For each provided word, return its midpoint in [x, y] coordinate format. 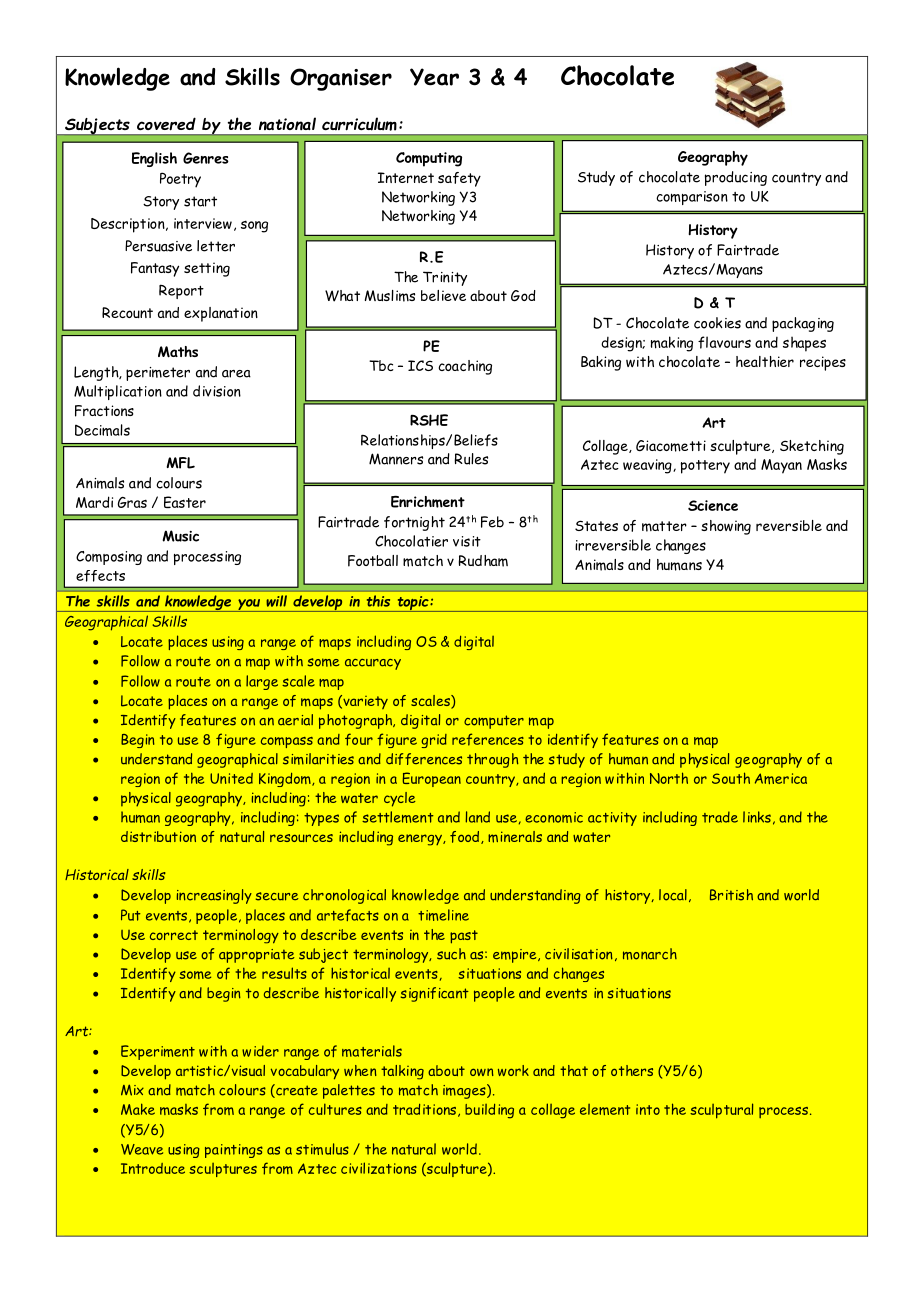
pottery [705, 467]
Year [434, 77]
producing [736, 178]
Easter [185, 502]
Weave [142, 1149]
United [231, 778]
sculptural [721, 1111]
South [731, 778]
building [489, 1111]
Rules [471, 459]
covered [166, 124]
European [431, 779]
